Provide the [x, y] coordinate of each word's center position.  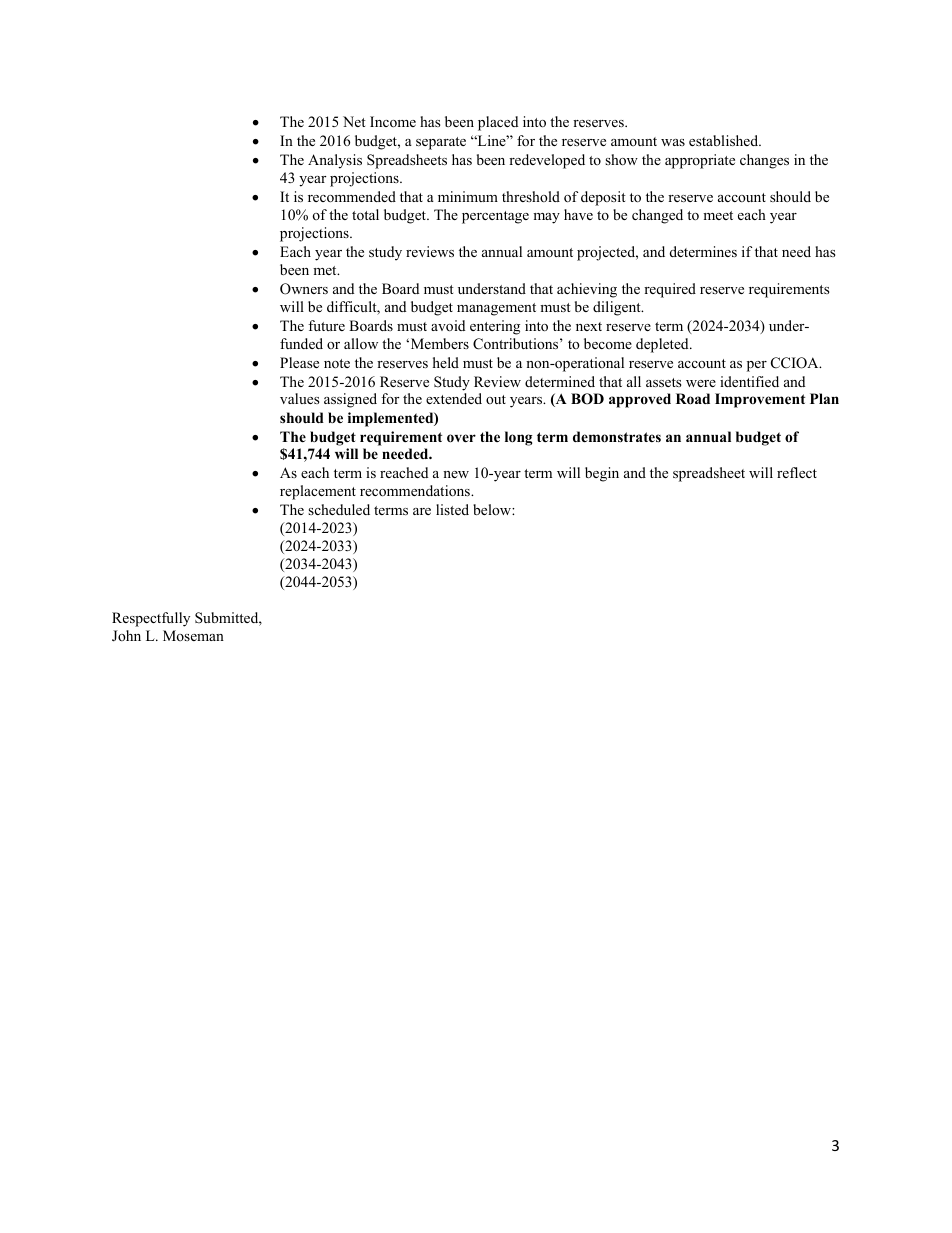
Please [299, 362]
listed [452, 509]
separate [441, 143]
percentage [495, 217]
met [326, 270]
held [446, 362]
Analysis [335, 161]
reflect [797, 472]
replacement [318, 492]
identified [749, 381]
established [725, 140]
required [670, 290]
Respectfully [151, 619]
